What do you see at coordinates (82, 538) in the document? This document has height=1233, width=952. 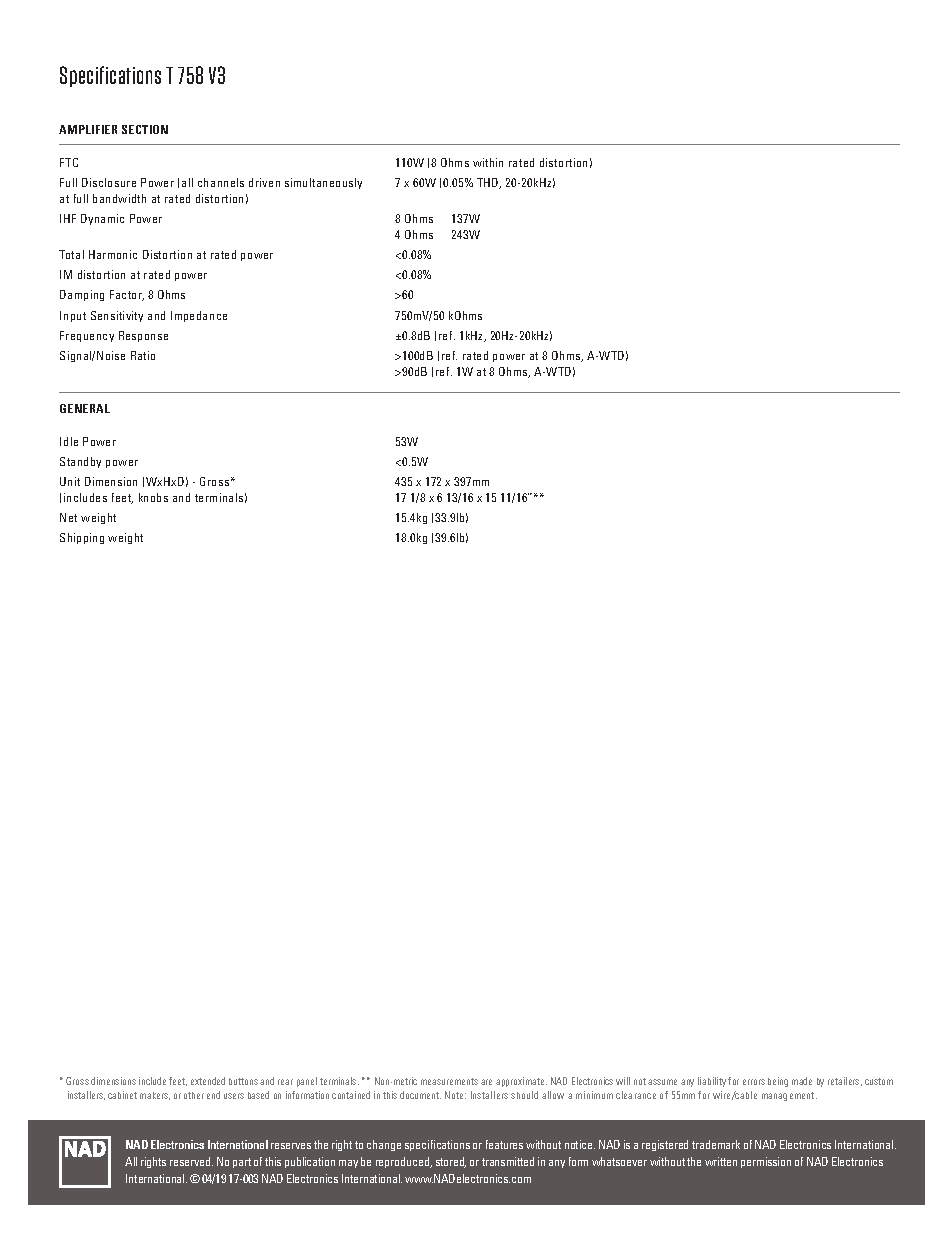 I see `Shipping` at bounding box center [82, 538].
